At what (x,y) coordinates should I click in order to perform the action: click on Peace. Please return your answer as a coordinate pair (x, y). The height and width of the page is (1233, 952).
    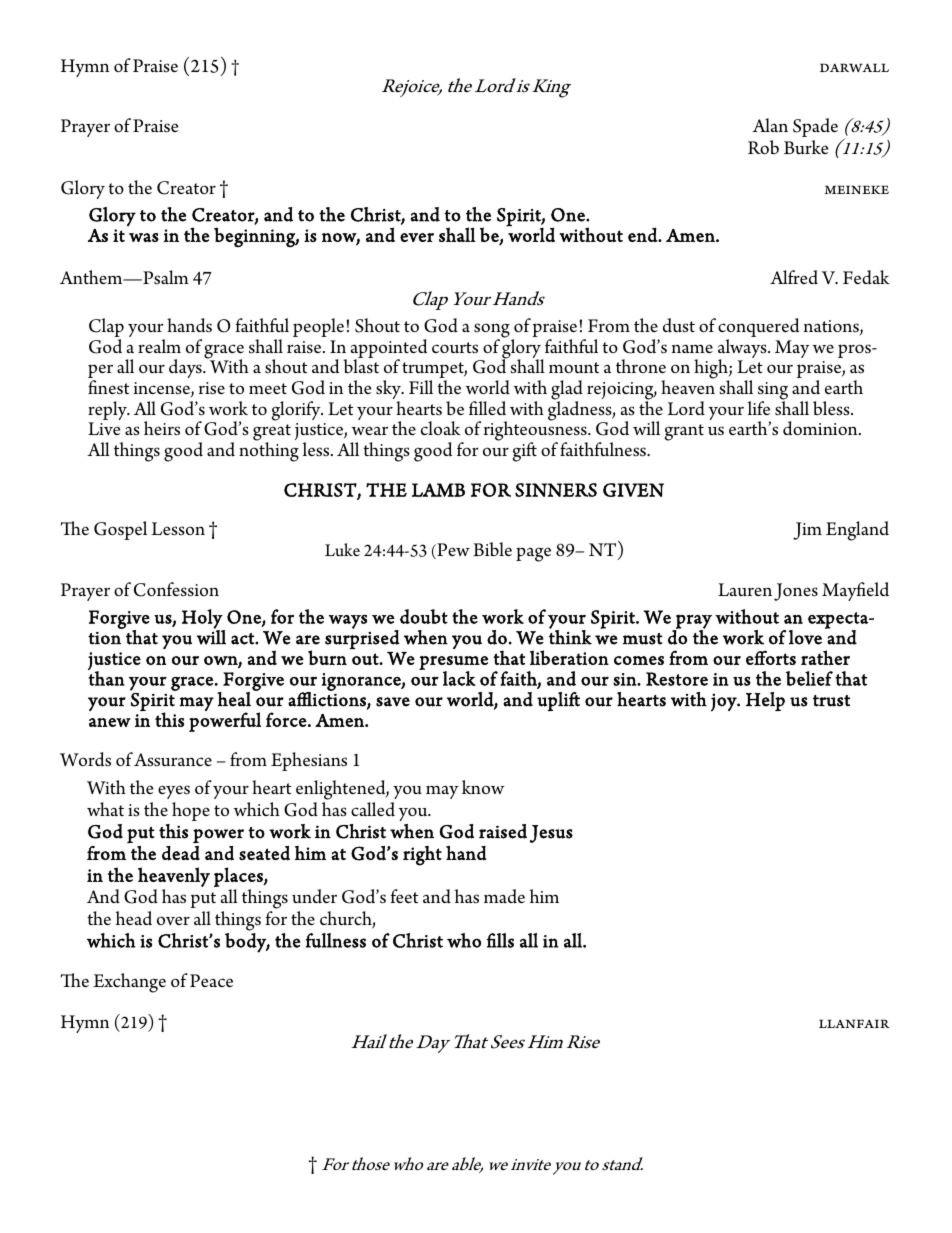
    Looking at the image, I should click on (211, 980).
